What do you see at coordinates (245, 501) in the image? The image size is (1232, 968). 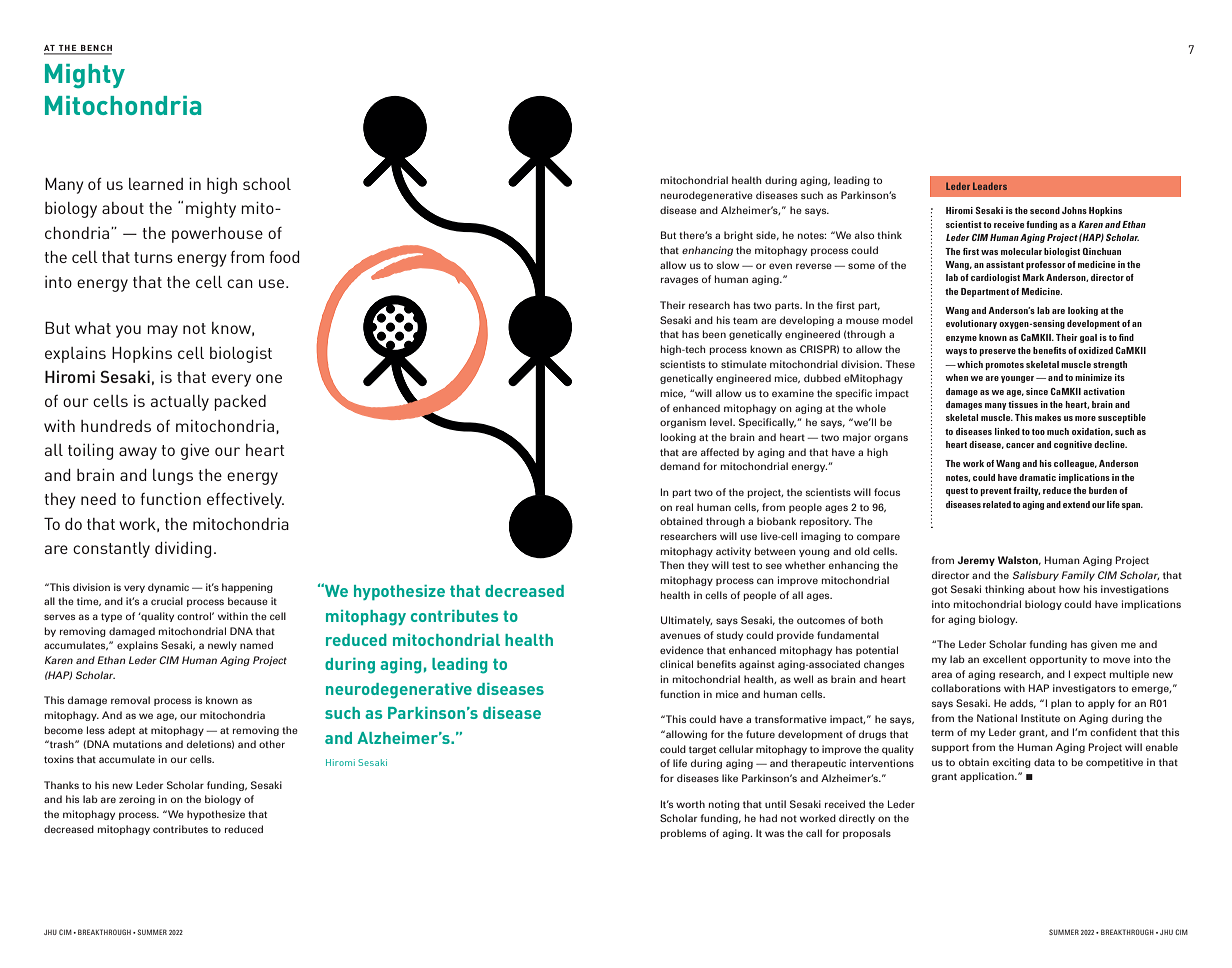 I see `effectively` at bounding box center [245, 501].
